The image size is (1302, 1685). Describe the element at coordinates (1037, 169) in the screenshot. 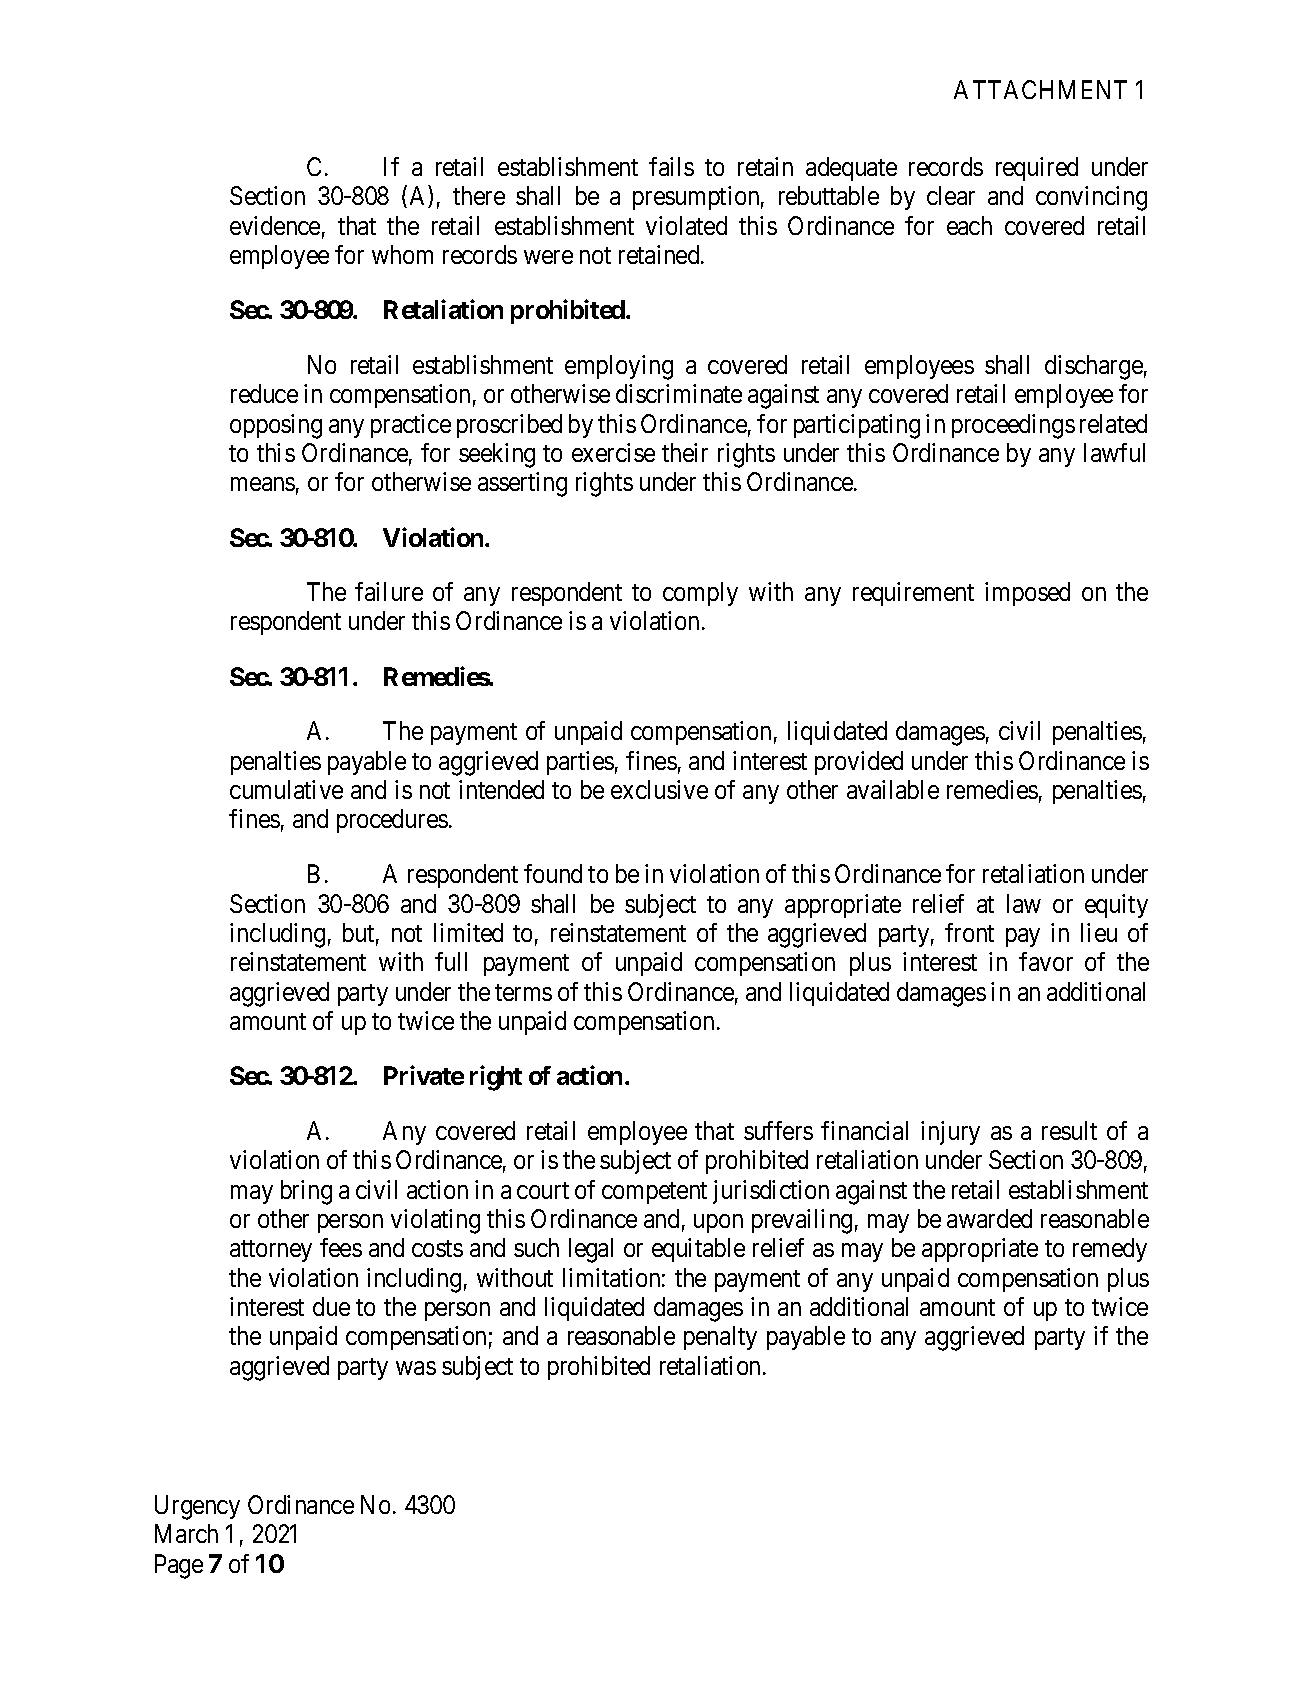

I see `required` at that location.
